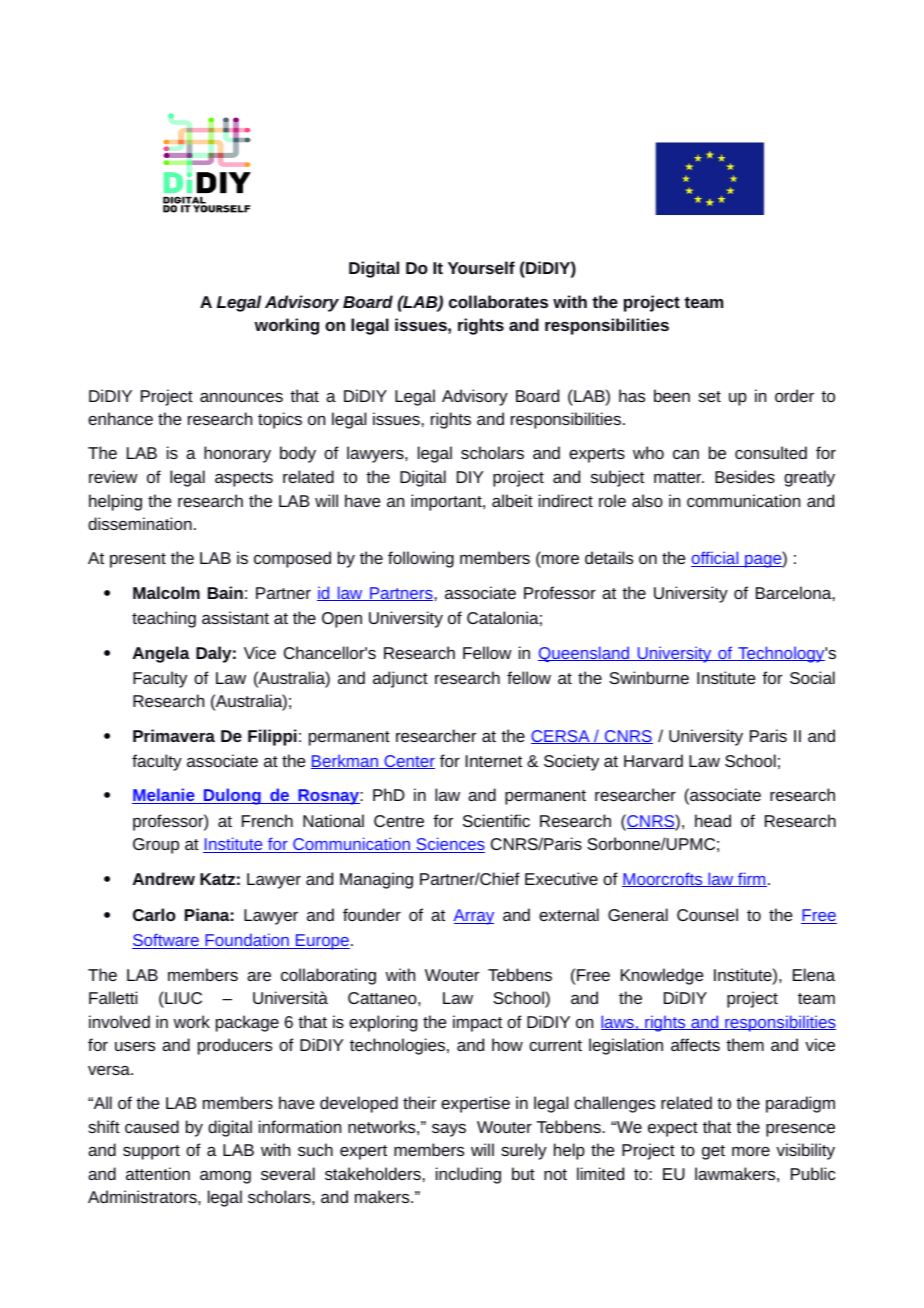  Describe the element at coordinates (716, 559) in the screenshot. I see `official` at that location.
